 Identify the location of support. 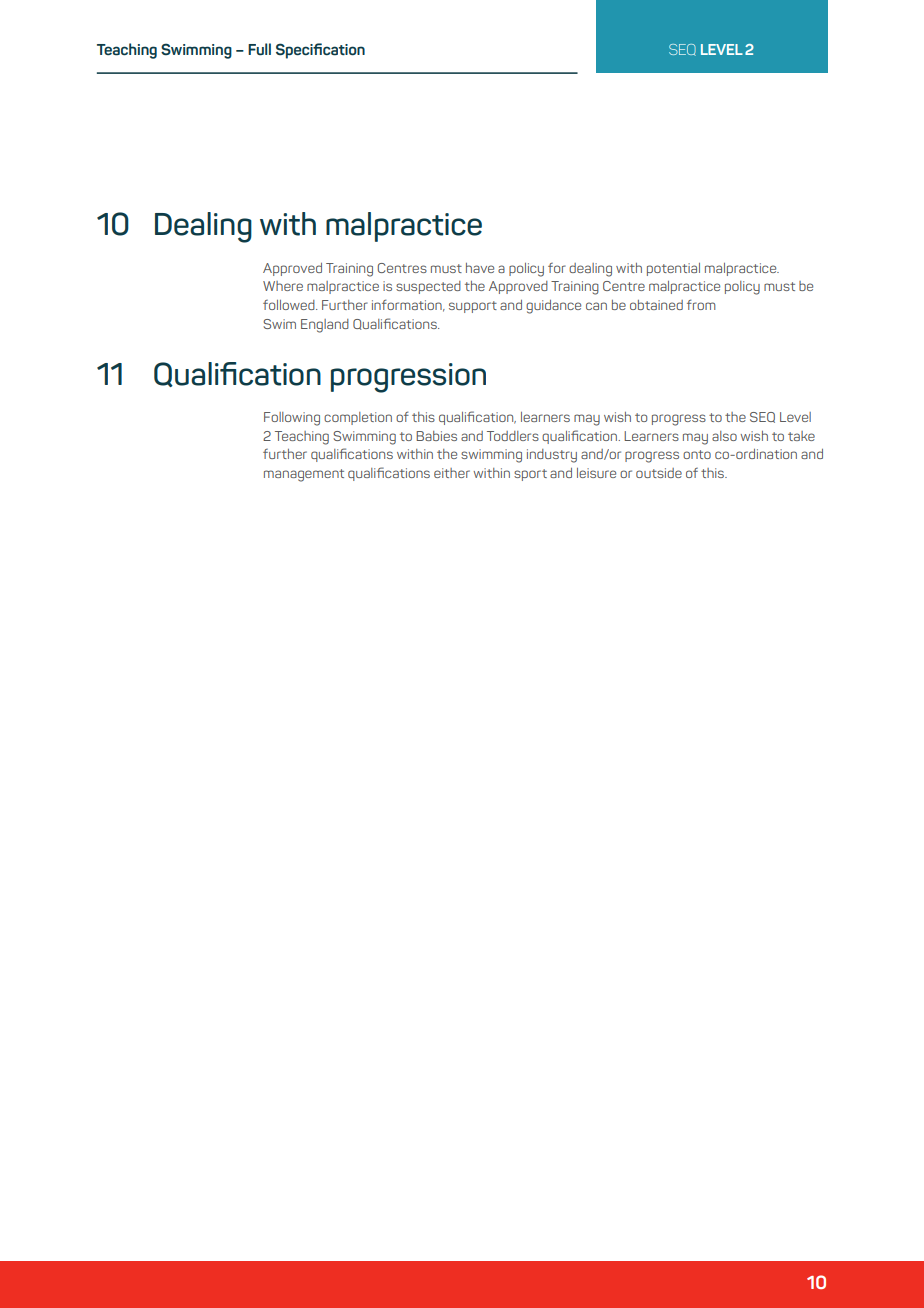
(473, 307).
